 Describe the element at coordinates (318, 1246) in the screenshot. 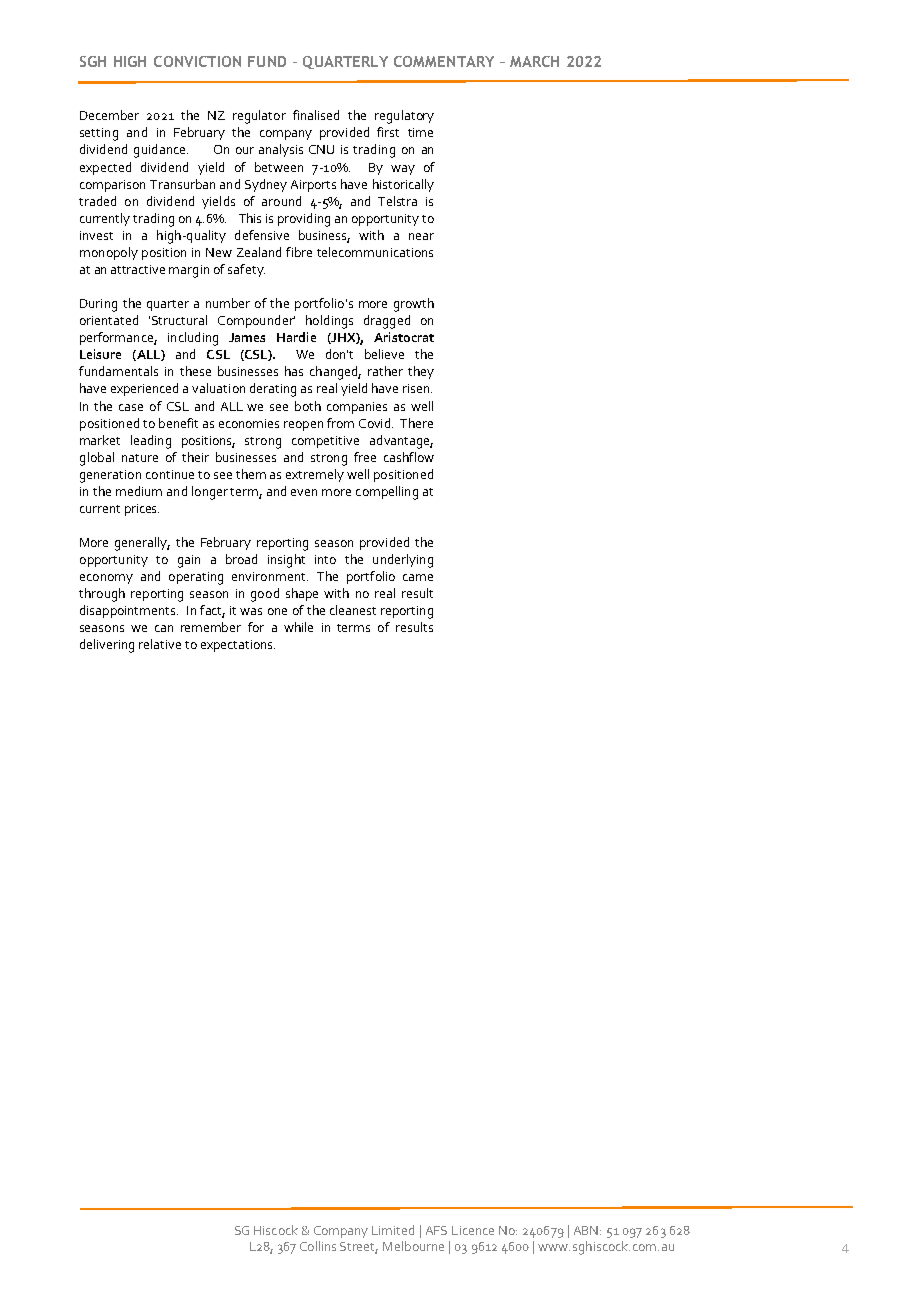

I see `Collins` at that location.
